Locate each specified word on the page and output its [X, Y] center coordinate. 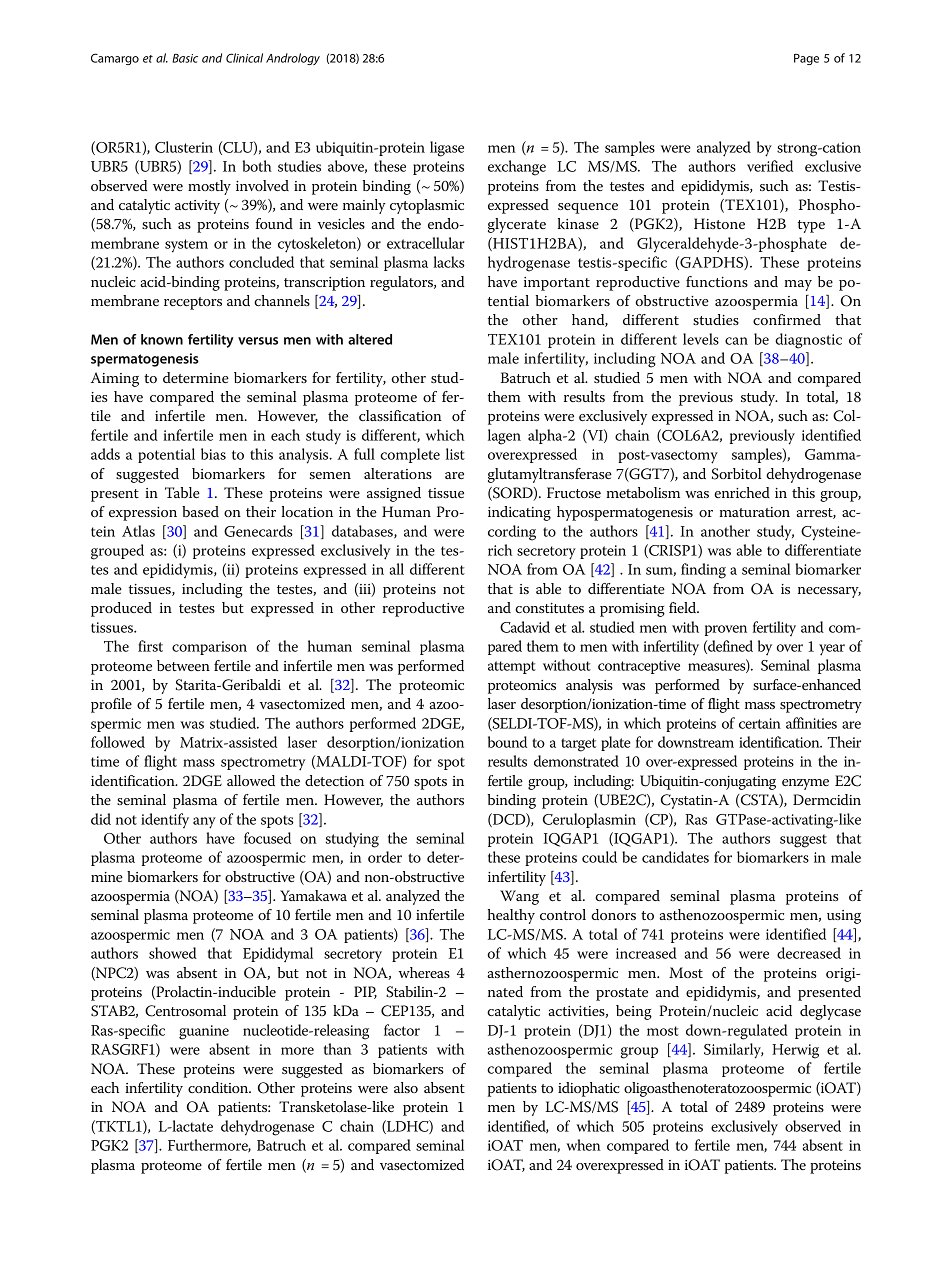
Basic [185, 58]
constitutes [549, 608]
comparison [209, 648]
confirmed [787, 319]
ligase [447, 149]
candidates [675, 857]
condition [219, 1087]
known [162, 339]
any [204, 823]
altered [370, 339]
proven [726, 630]
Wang [519, 897]
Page [806, 59]
